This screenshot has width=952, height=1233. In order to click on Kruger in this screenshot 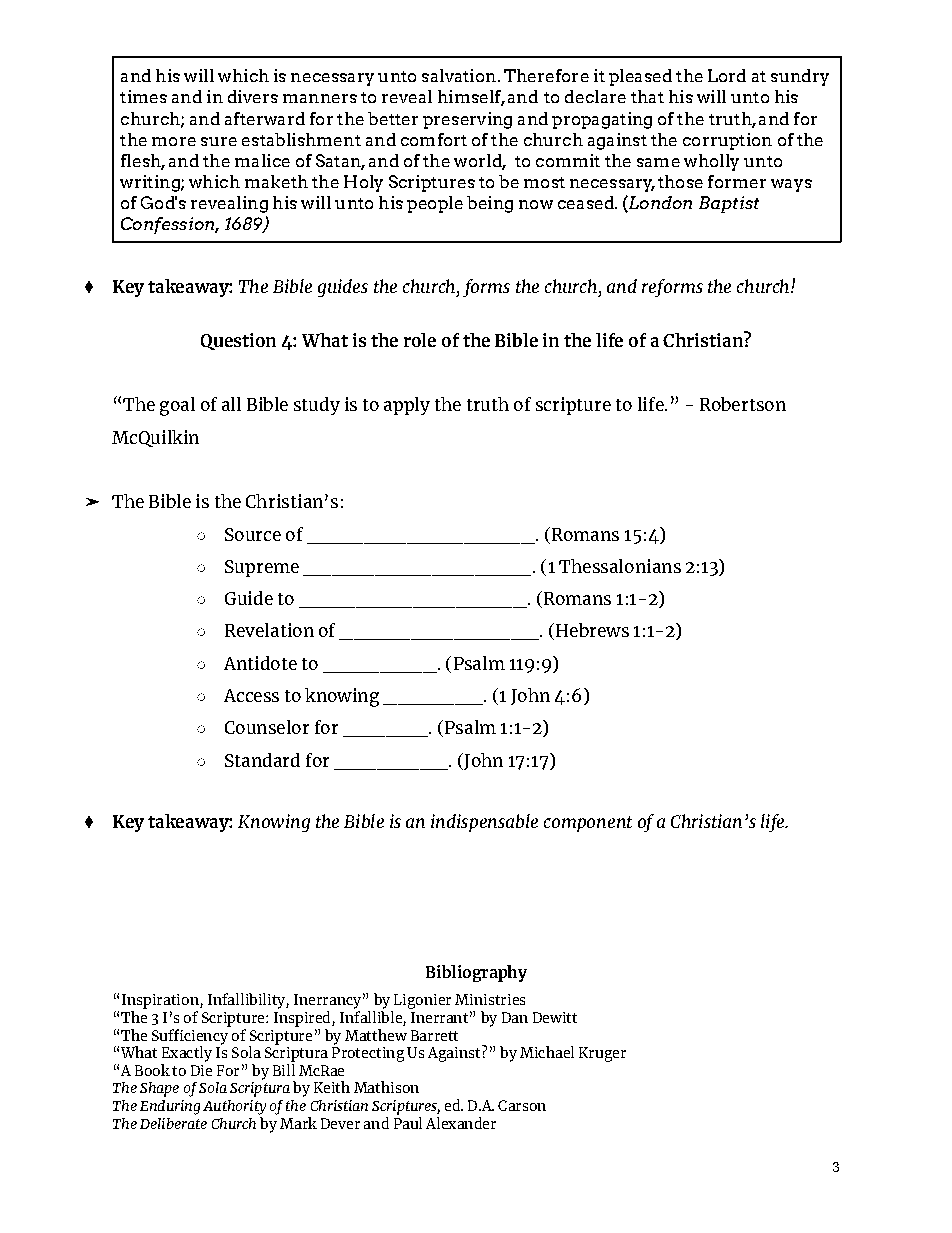, I will do `click(602, 1054)`.
